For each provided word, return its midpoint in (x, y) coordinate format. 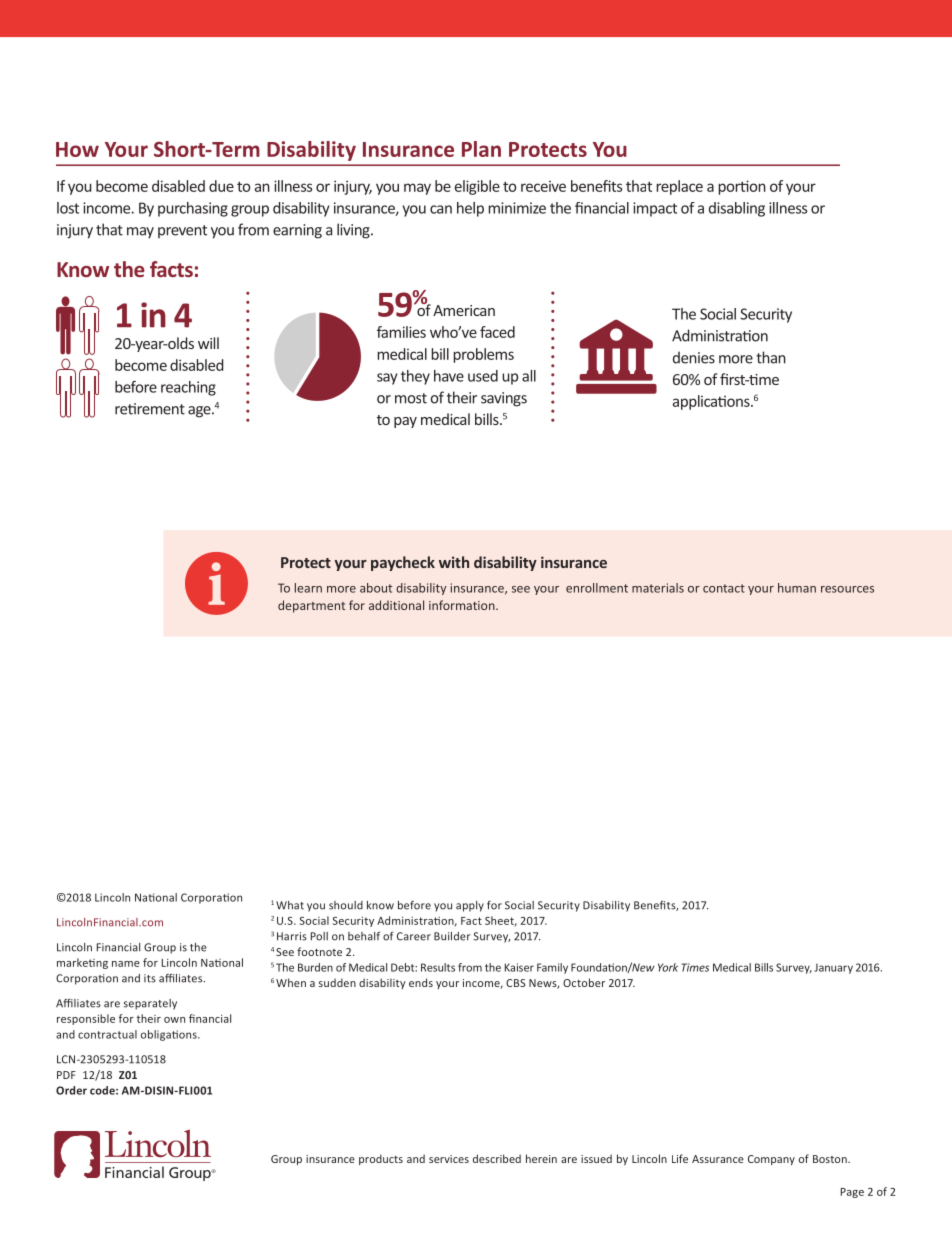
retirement (150, 409)
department (311, 606)
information (463, 605)
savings (504, 399)
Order (71, 1090)
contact (724, 588)
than (771, 357)
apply (470, 906)
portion (742, 187)
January (833, 968)
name (126, 964)
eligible (477, 187)
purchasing (193, 209)
